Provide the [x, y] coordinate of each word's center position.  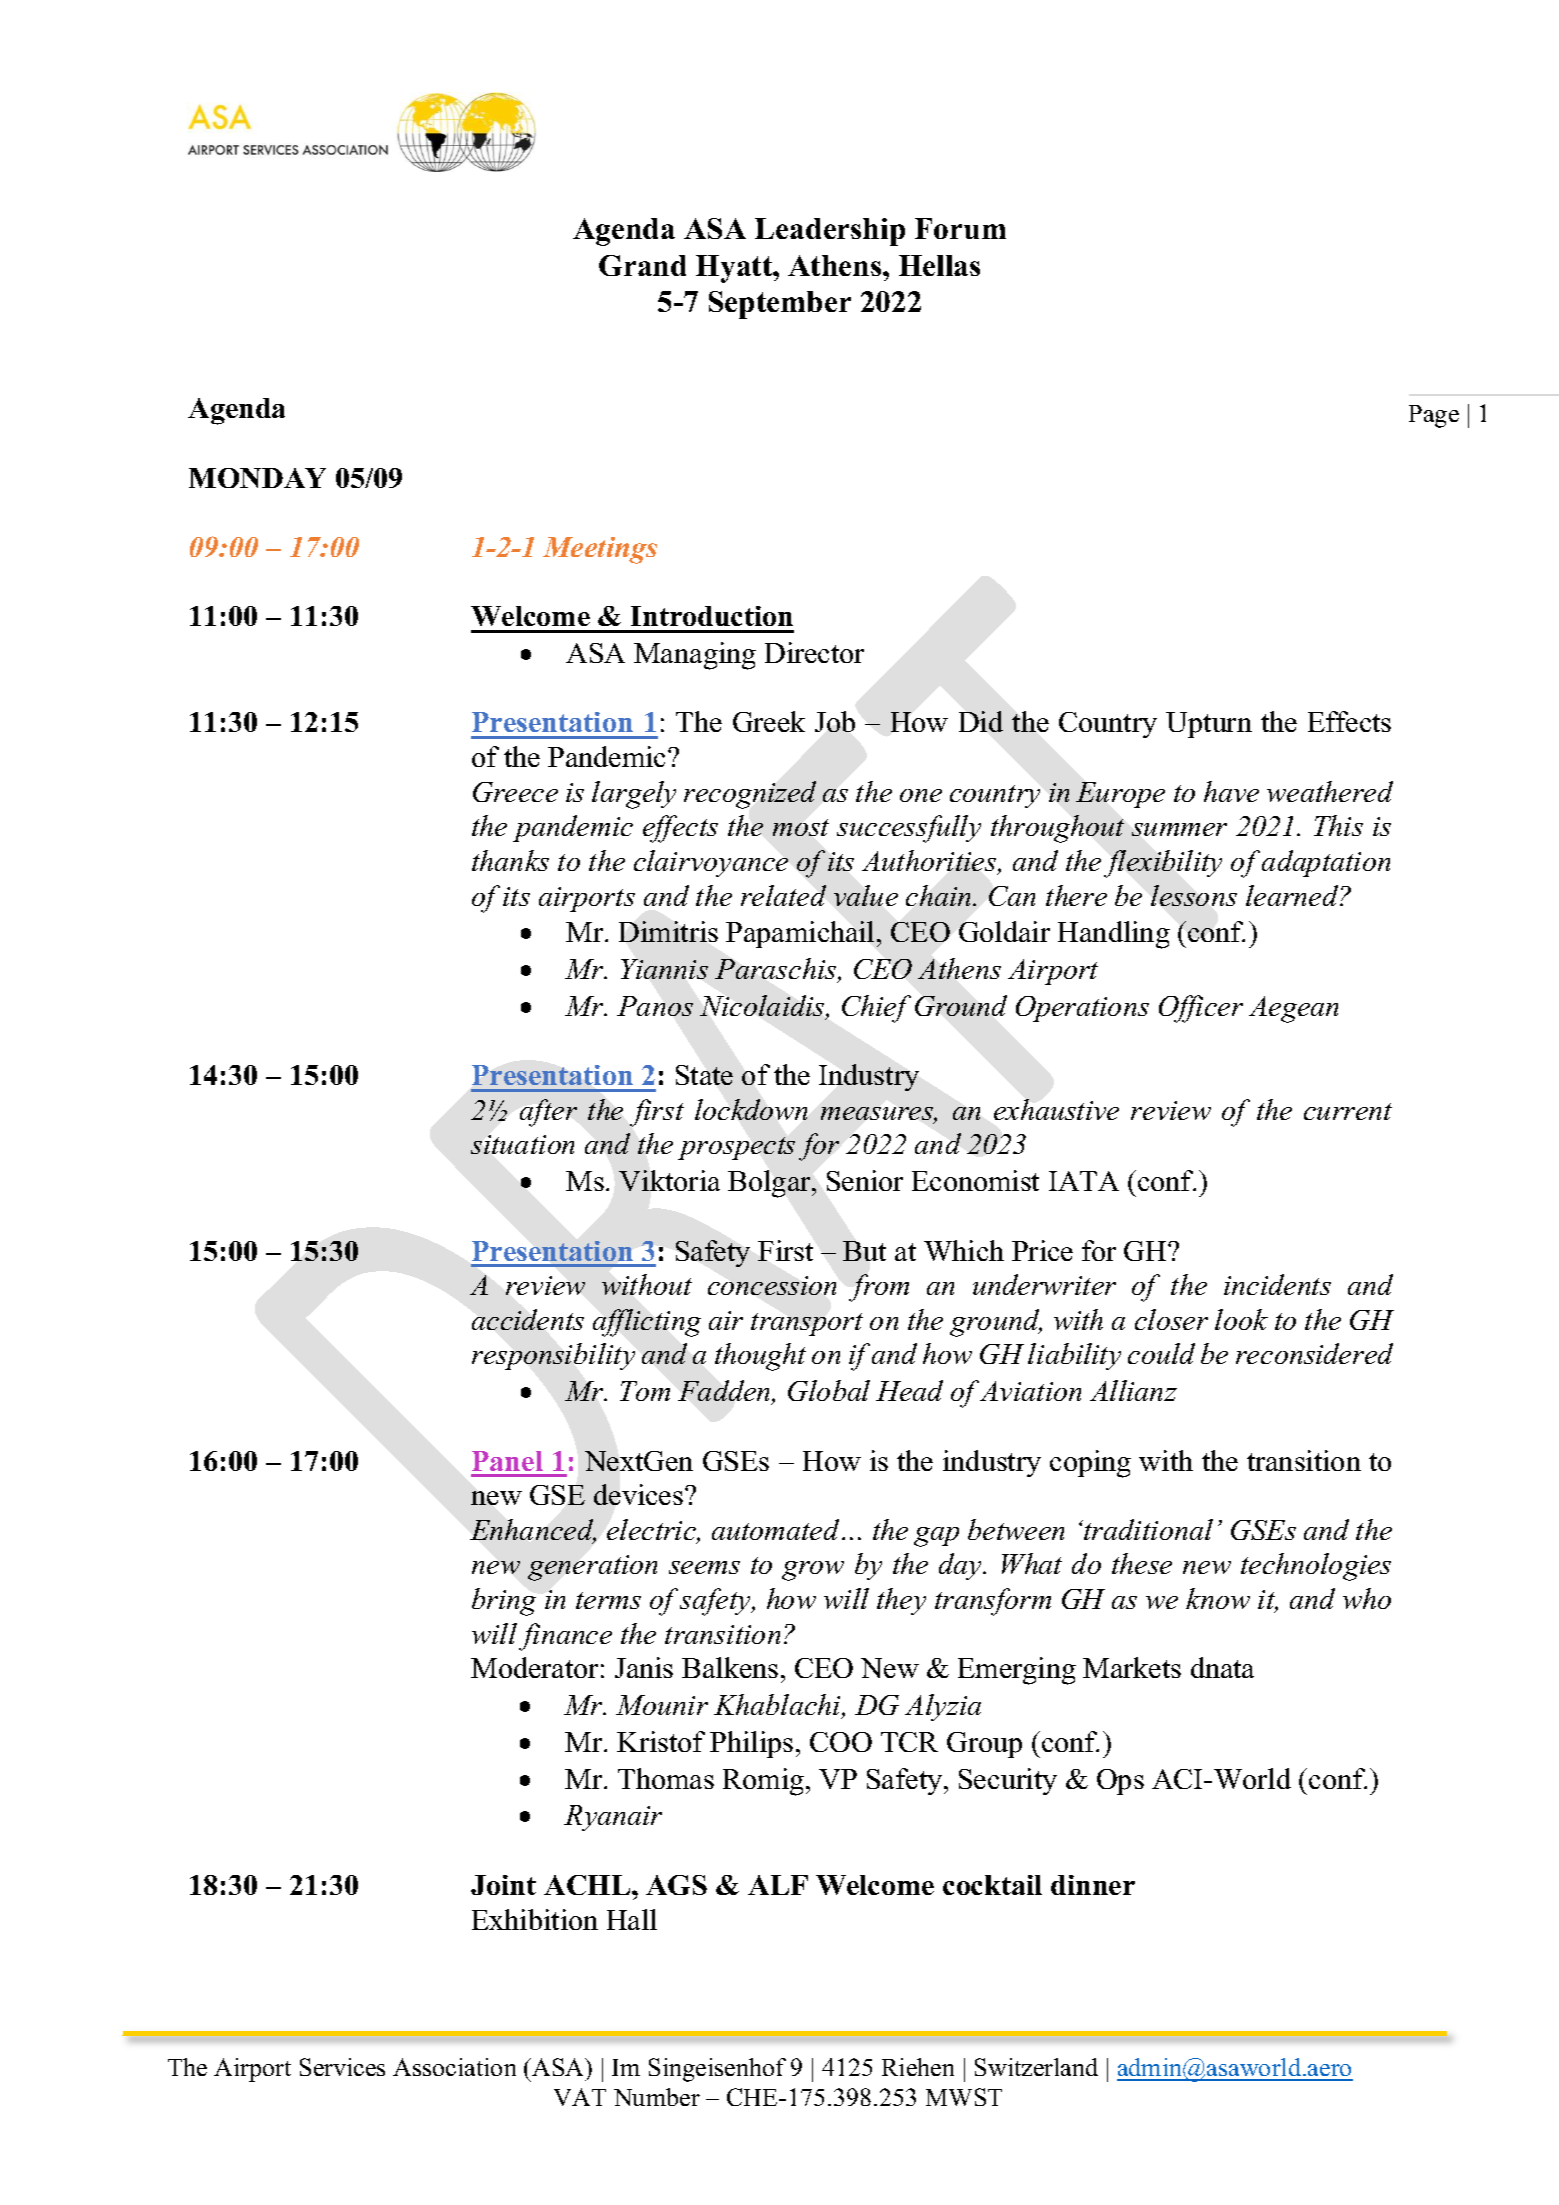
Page [1434, 416]
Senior [865, 1180]
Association [454, 2067]
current [1348, 1111]
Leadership [830, 232]
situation [522, 1144]
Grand [642, 265]
